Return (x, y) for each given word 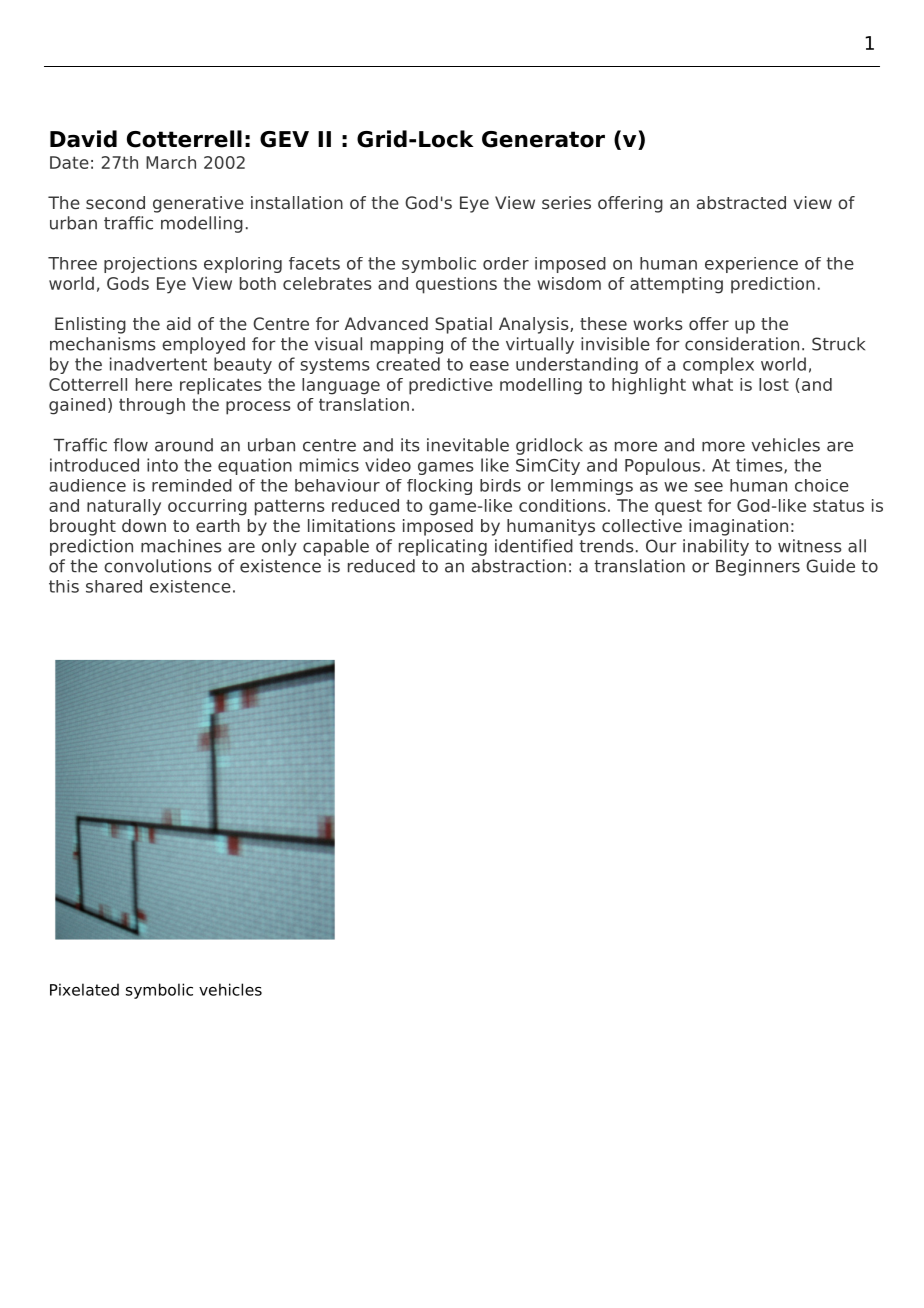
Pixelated (84, 989)
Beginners (758, 567)
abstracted (741, 202)
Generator (543, 139)
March (171, 162)
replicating (443, 547)
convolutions (158, 566)
